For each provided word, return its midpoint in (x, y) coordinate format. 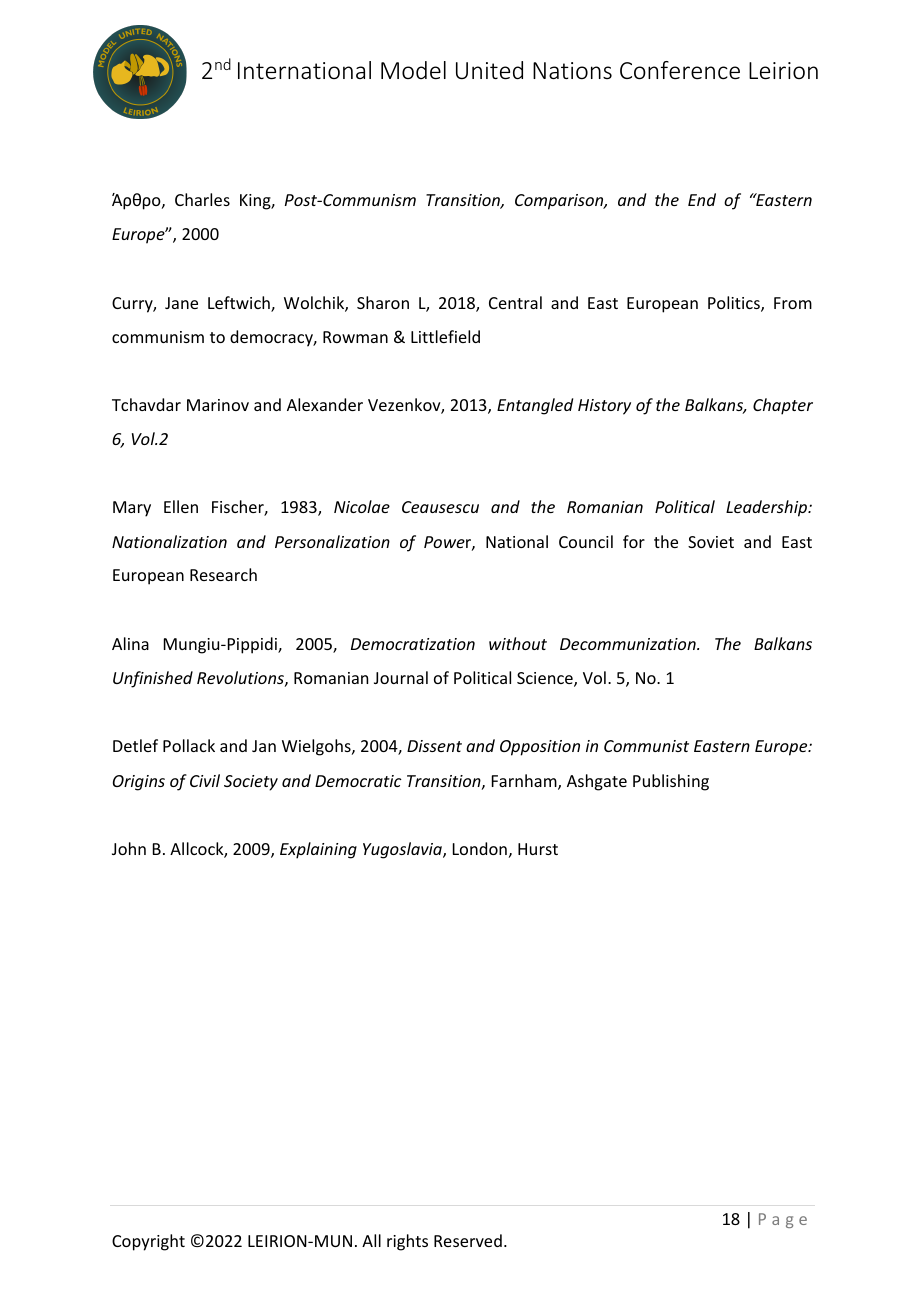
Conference (680, 70)
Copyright (148, 1242)
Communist (646, 746)
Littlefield (445, 336)
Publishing (671, 782)
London (480, 848)
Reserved (468, 1240)
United (489, 70)
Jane (181, 303)
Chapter (783, 406)
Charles (202, 199)
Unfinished (153, 679)
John (129, 848)
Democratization (413, 644)
